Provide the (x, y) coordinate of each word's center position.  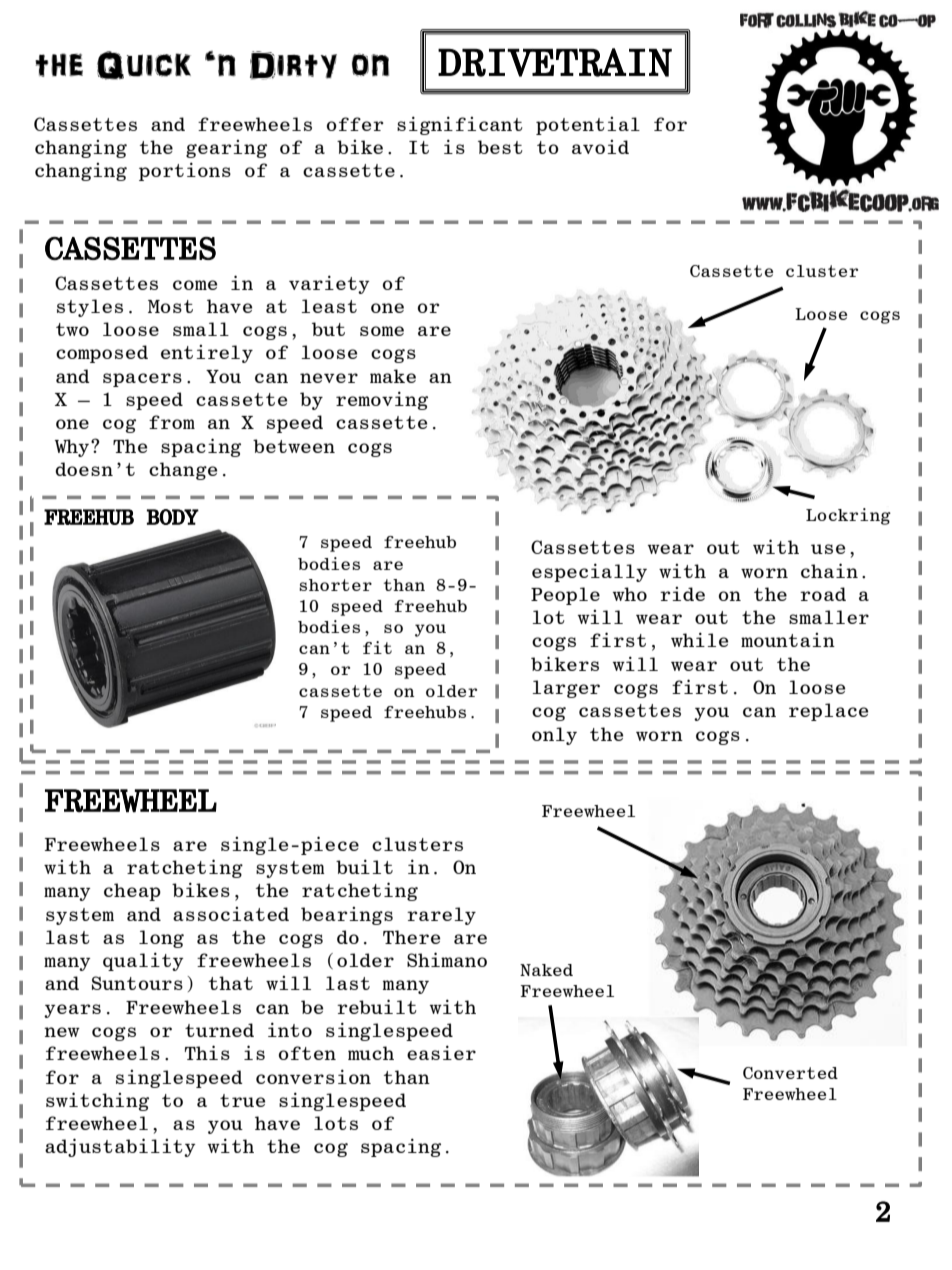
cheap (132, 892)
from (172, 422)
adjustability (120, 1147)
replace (828, 712)
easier (441, 1052)
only (554, 736)
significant (460, 125)
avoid (600, 147)
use (828, 549)
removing (382, 400)
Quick (144, 65)
